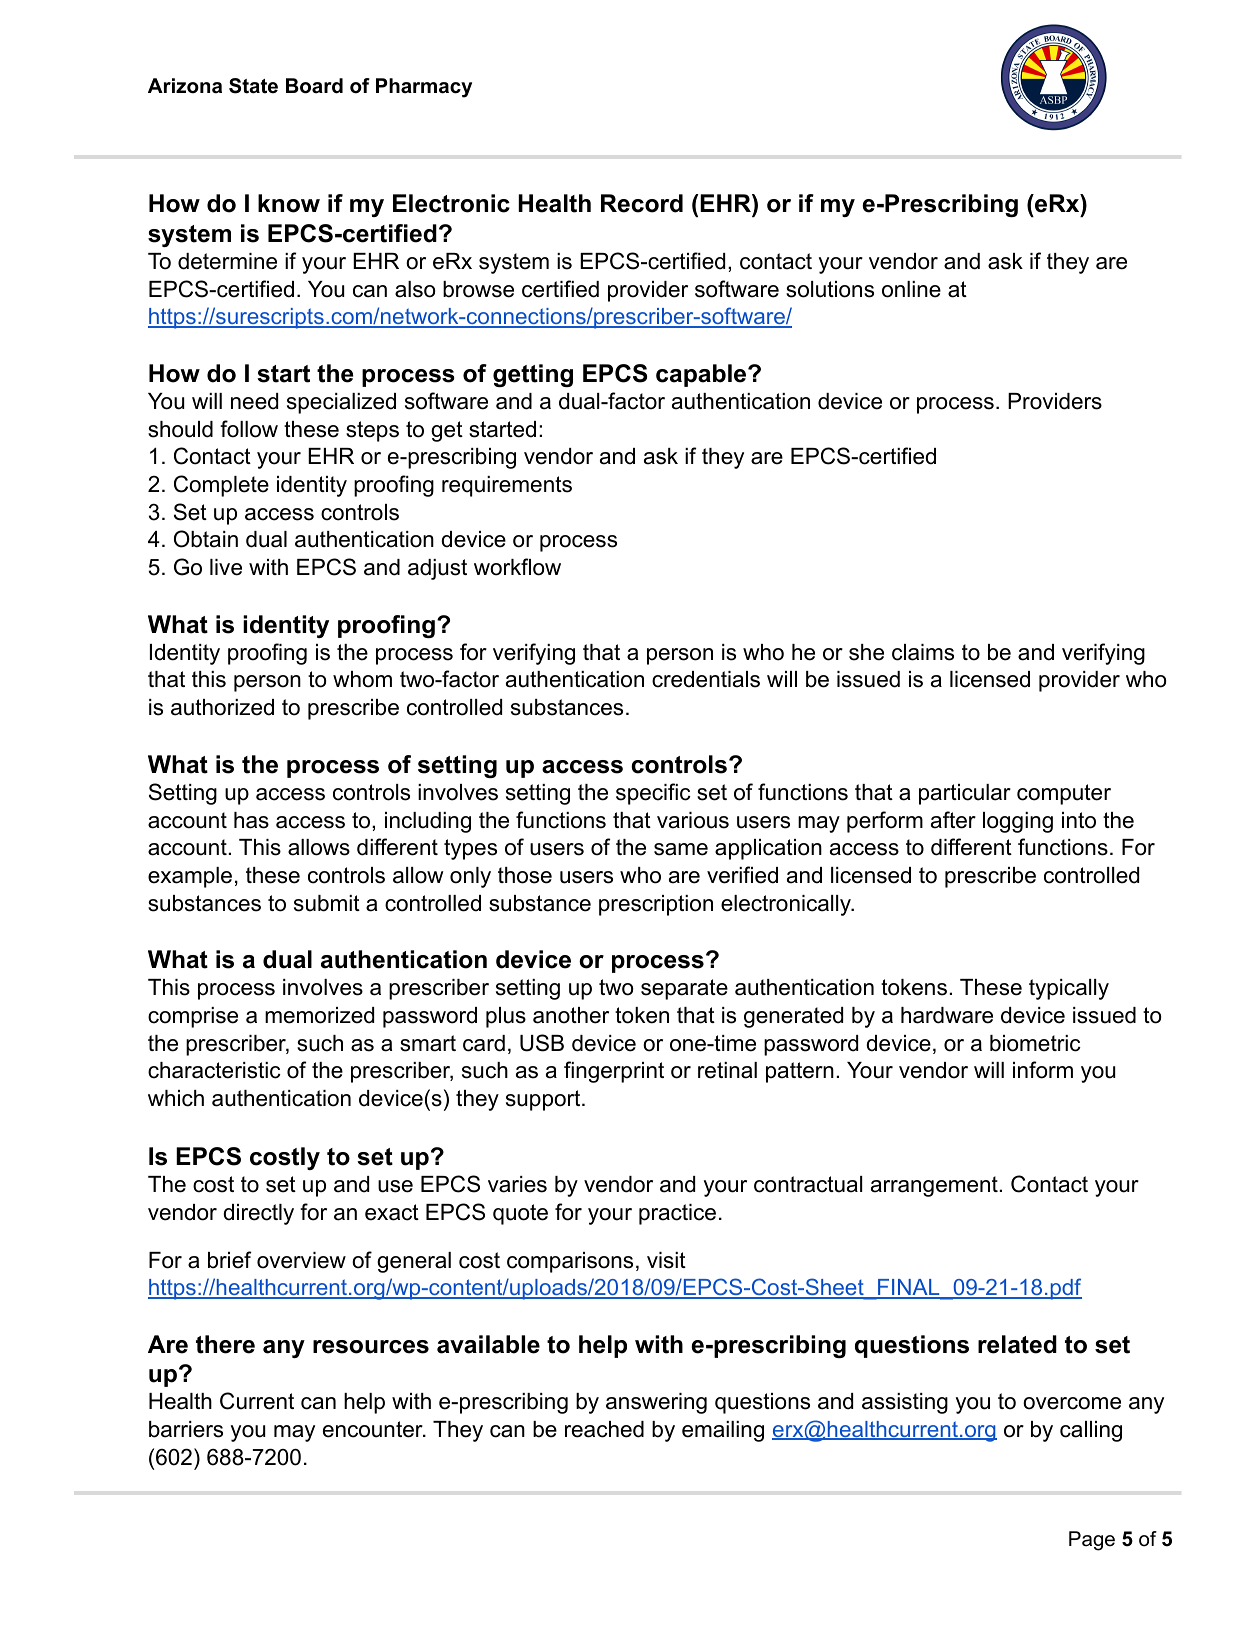 The image size is (1256, 1625). What do you see at coordinates (965, 794) in the document?
I see `particular` at bounding box center [965, 794].
